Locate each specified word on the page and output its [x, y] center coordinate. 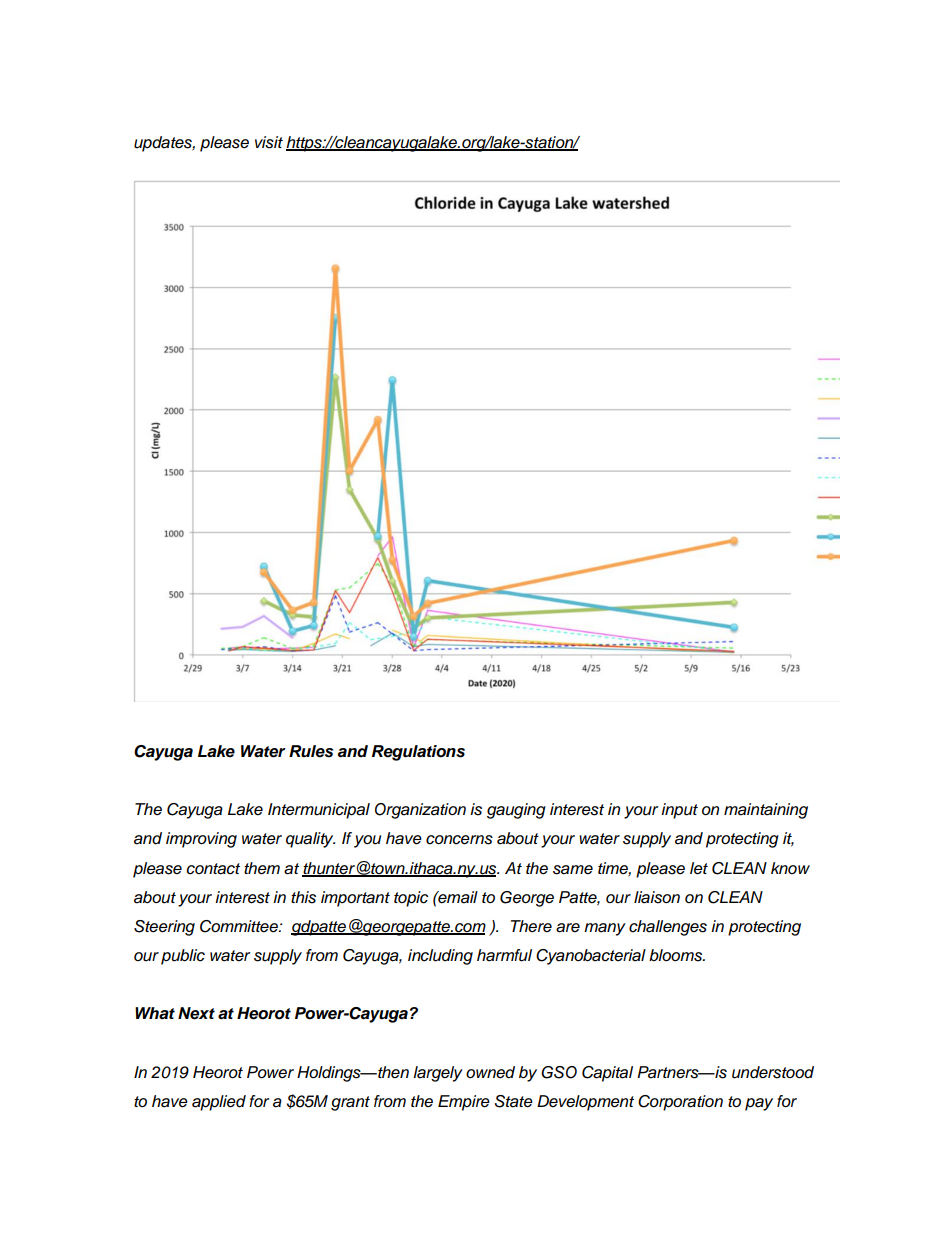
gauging [516, 811]
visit [269, 142]
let [699, 868]
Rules [311, 751]
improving [201, 840]
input [679, 811]
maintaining [766, 811]
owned [490, 1072]
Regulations [418, 753]
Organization [420, 811]
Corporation [680, 1103]
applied [219, 1103]
